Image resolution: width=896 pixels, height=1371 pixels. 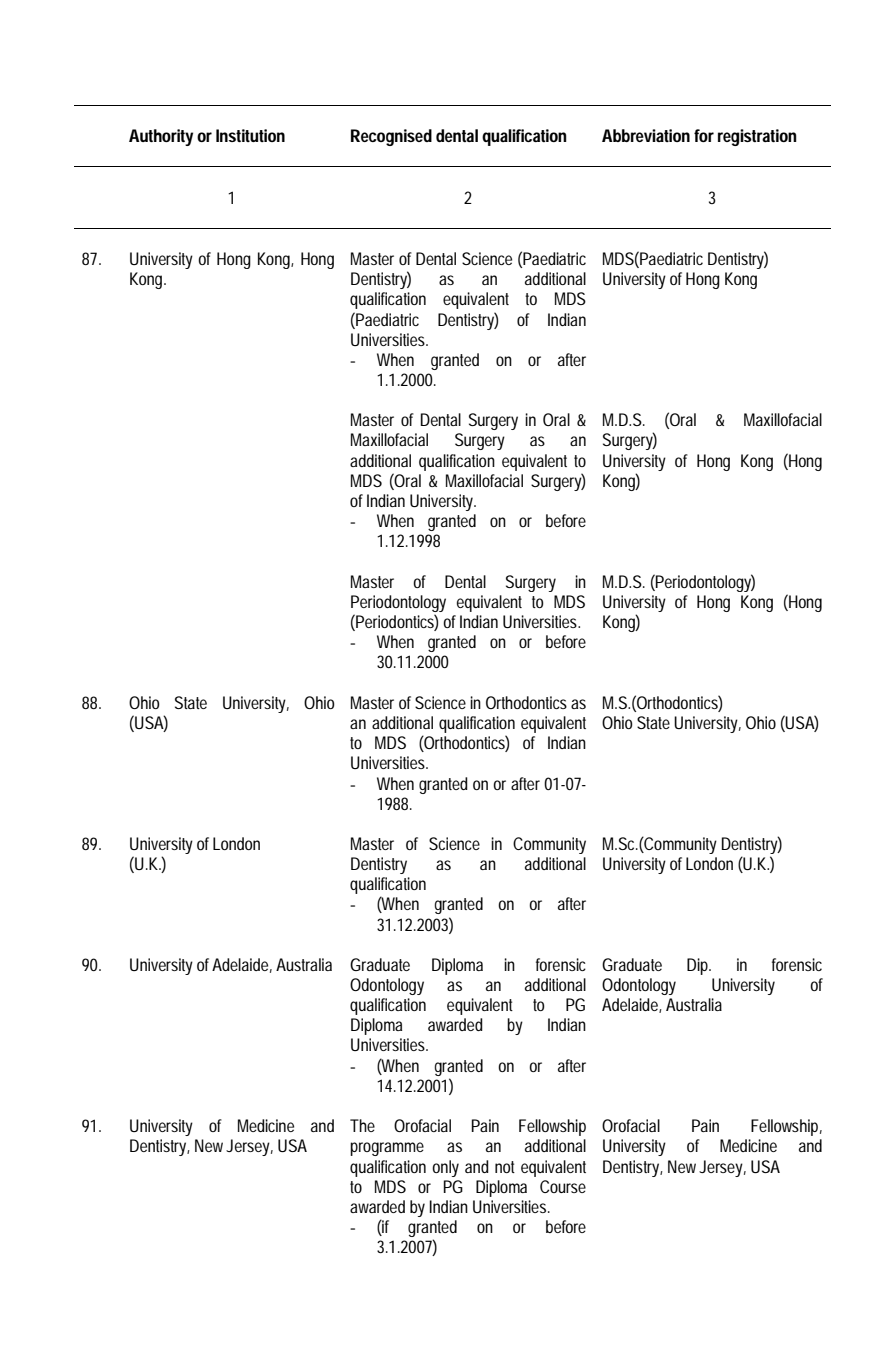 What do you see at coordinates (387, 1149) in the page?
I see `programme` at bounding box center [387, 1149].
